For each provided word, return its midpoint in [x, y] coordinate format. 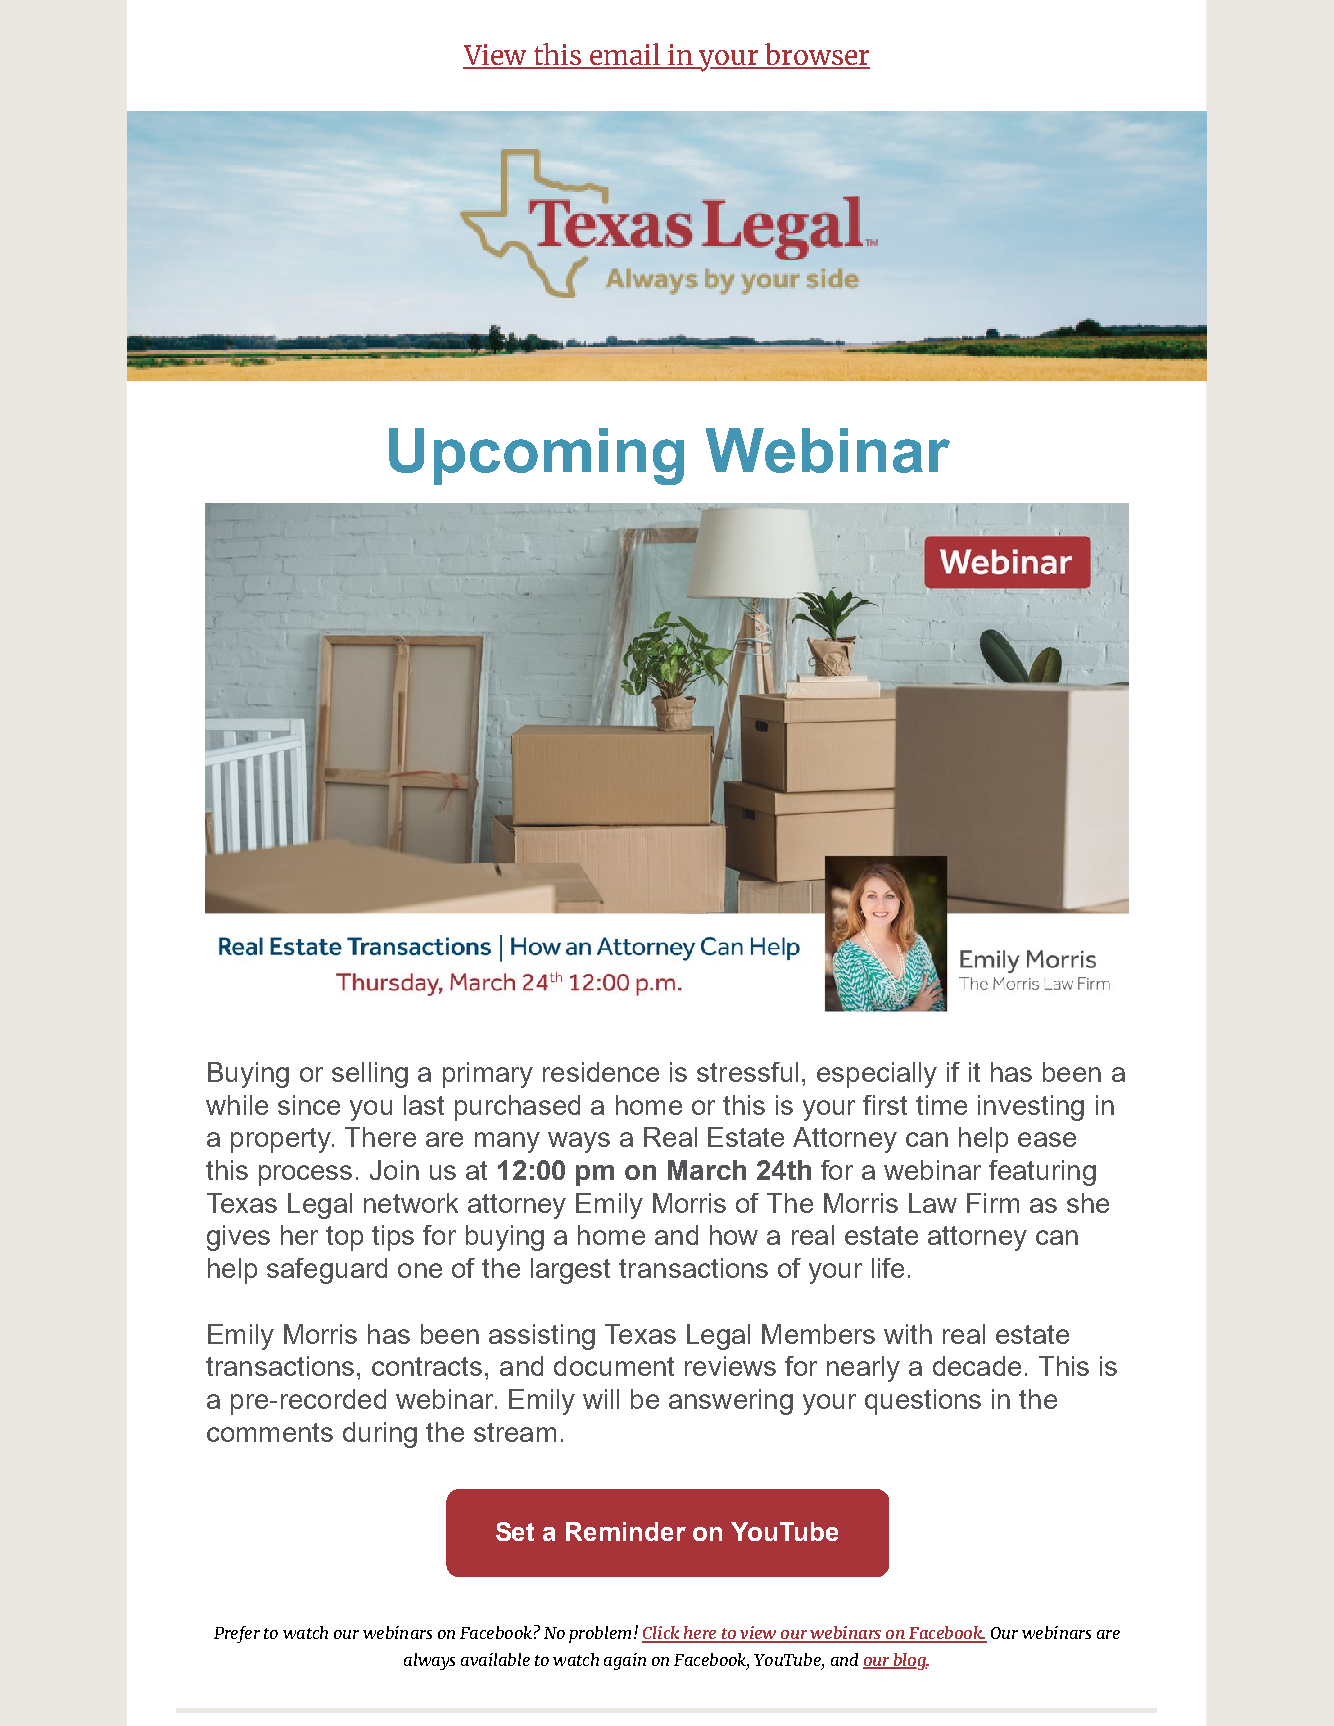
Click [662, 1634]
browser [816, 55]
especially [877, 1075]
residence [601, 1072]
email [625, 55]
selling [370, 1075]
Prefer [237, 1634]
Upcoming [536, 456]
